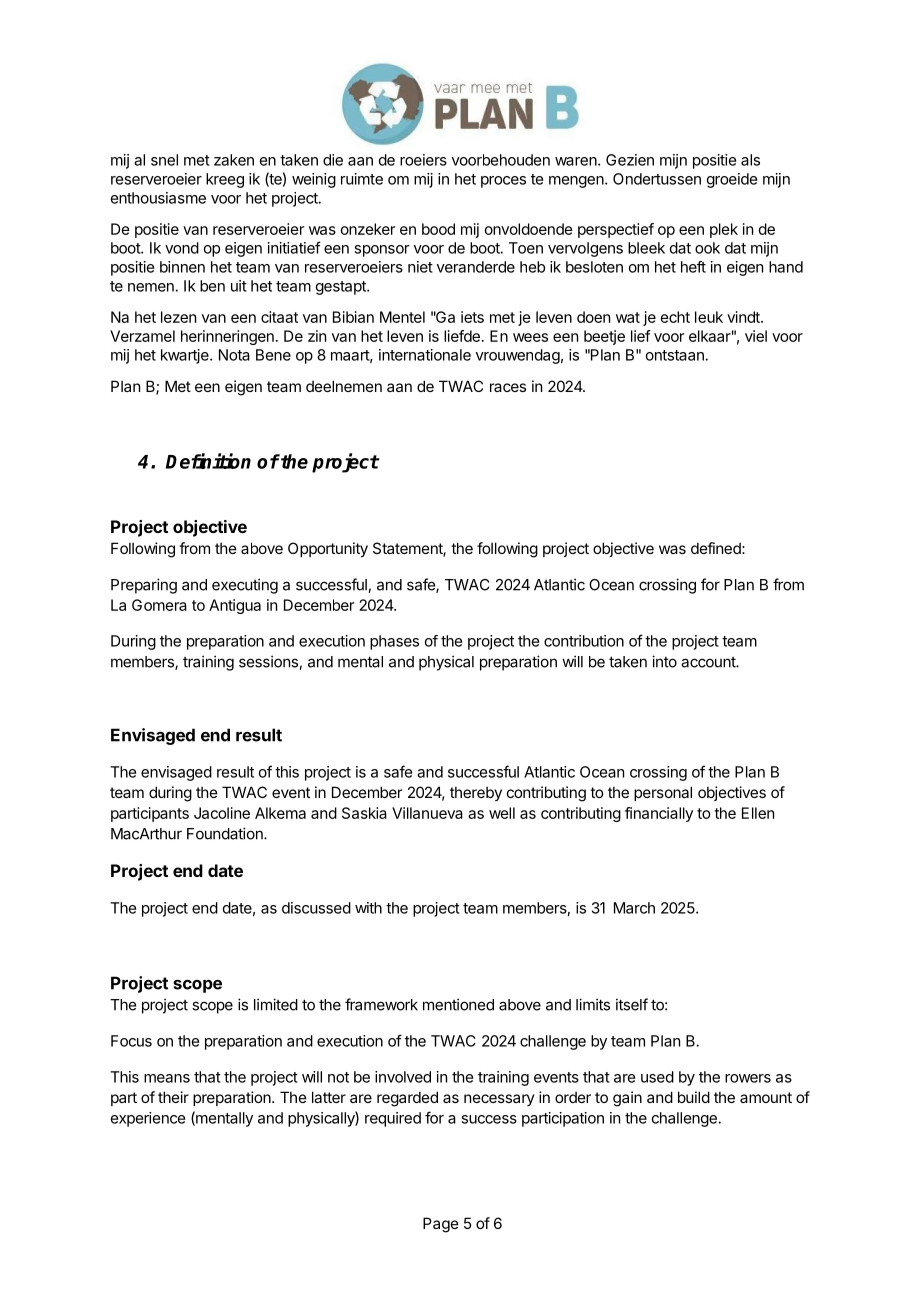 The width and height of the screenshot is (924, 1308). Describe the element at coordinates (148, 1119) in the screenshot. I see `experience` at that location.
